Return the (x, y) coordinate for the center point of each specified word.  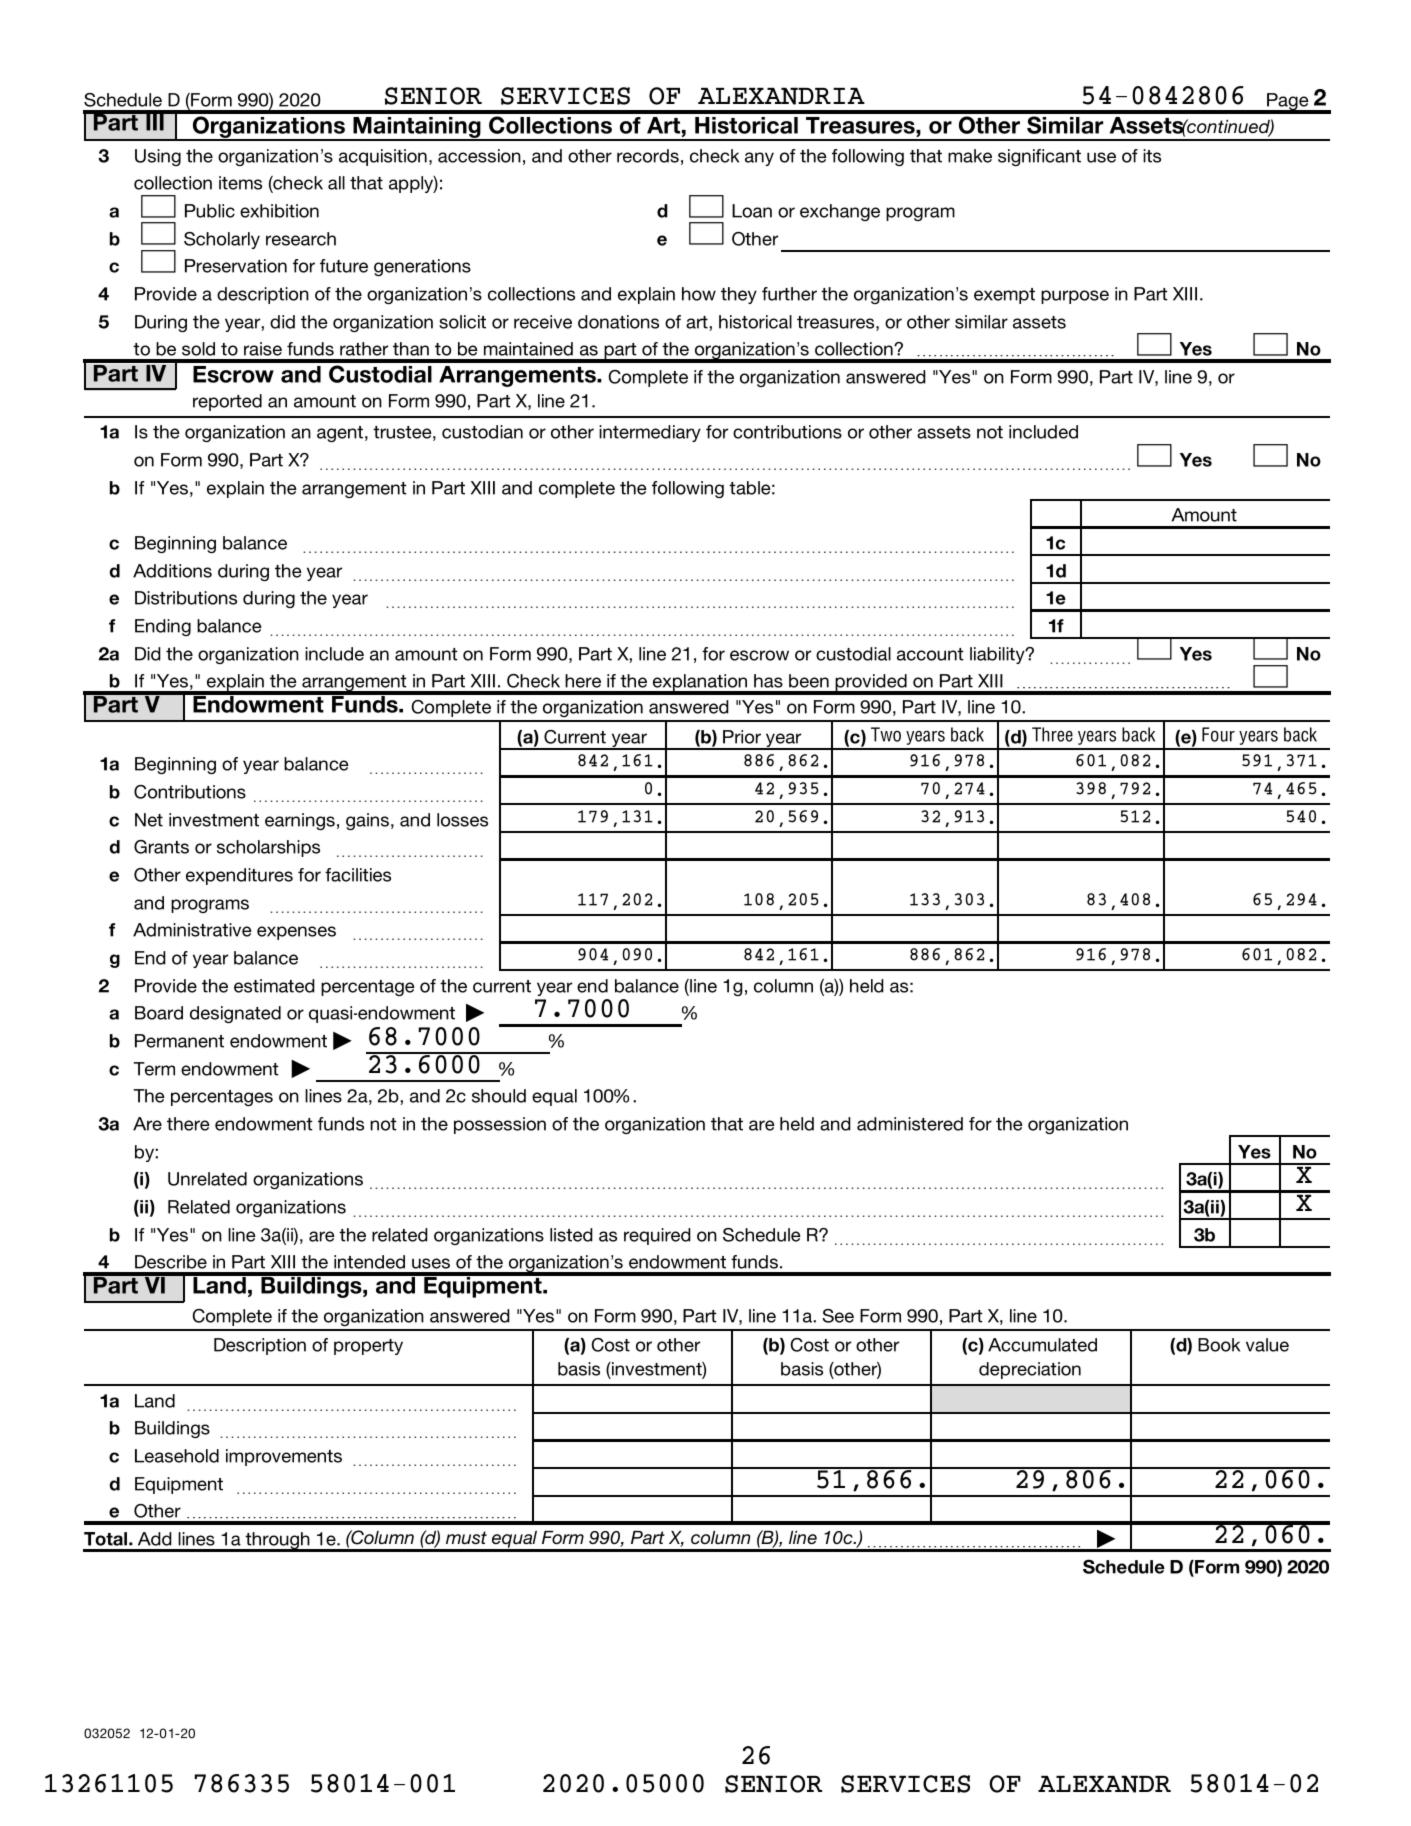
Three (1052, 734)
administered (910, 1124)
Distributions (186, 598)
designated (235, 1014)
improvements (284, 1457)
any (759, 159)
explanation (700, 684)
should (499, 1096)
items (240, 183)
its (1152, 156)
